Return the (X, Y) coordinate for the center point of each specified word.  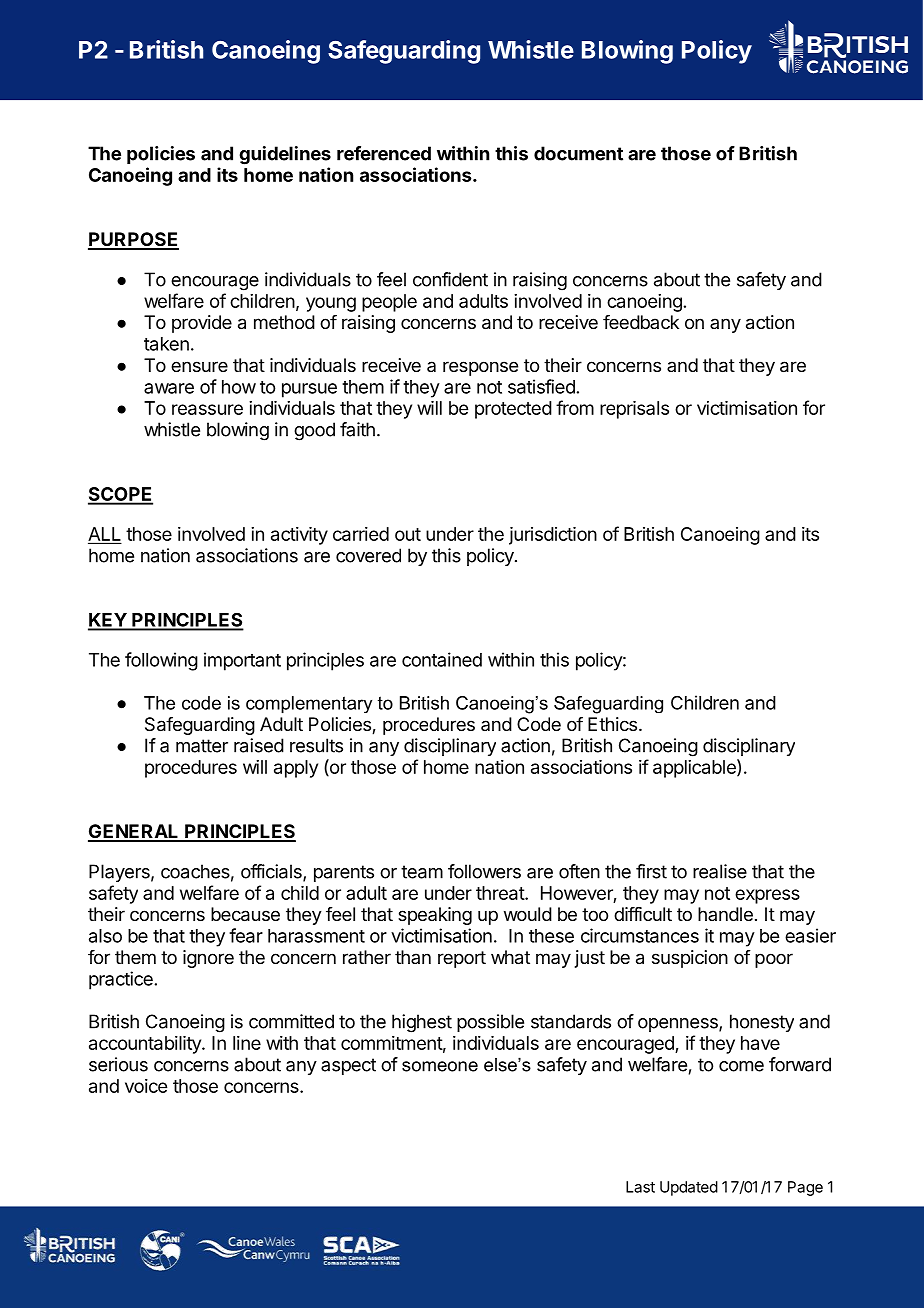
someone (440, 1066)
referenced (384, 153)
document (578, 153)
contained (442, 659)
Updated (689, 1188)
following (161, 661)
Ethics (612, 724)
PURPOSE (133, 240)
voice (146, 1086)
